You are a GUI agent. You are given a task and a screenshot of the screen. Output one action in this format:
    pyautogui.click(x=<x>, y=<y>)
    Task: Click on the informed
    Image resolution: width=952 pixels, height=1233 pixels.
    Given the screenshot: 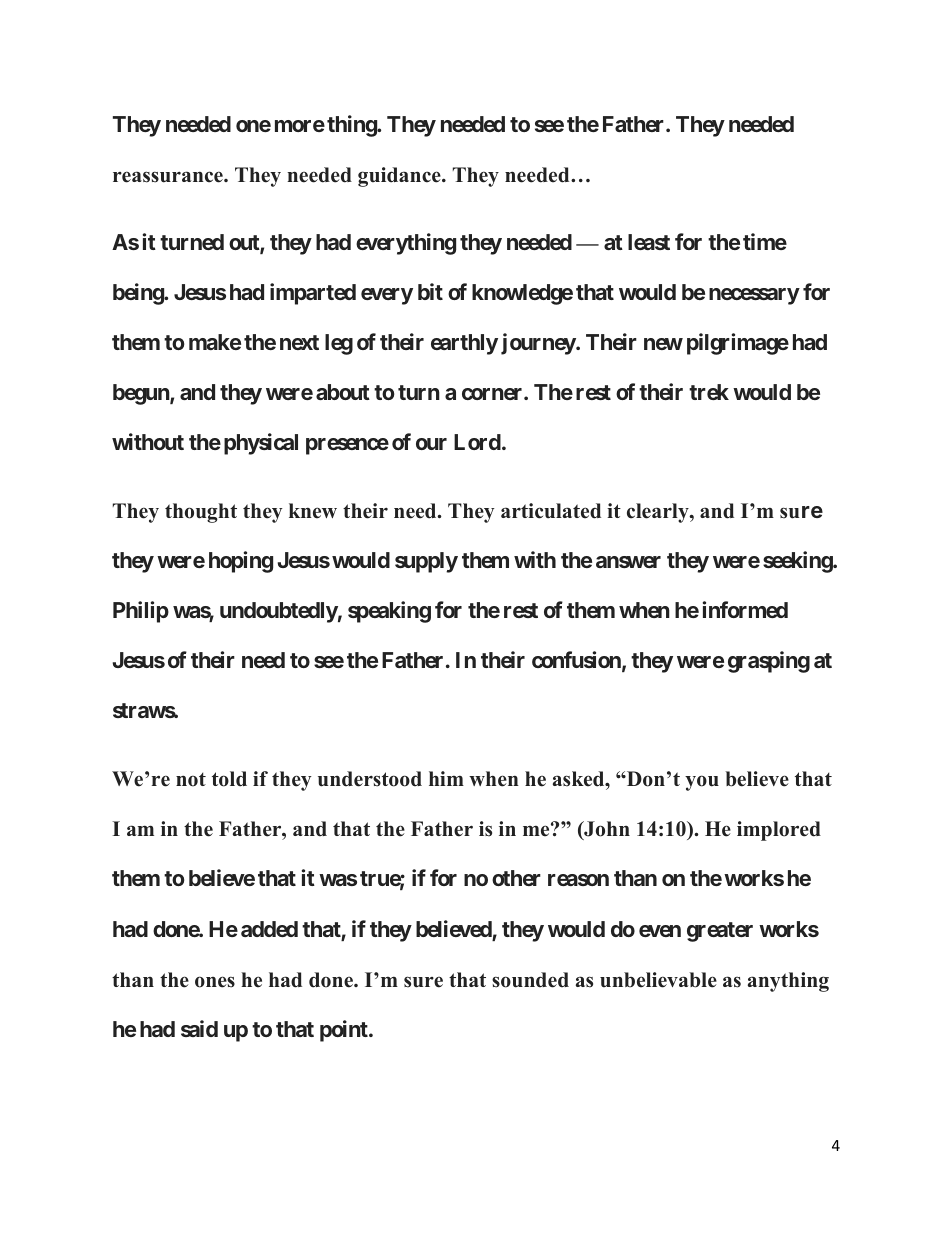 What is the action you would take?
    pyautogui.click(x=745, y=609)
